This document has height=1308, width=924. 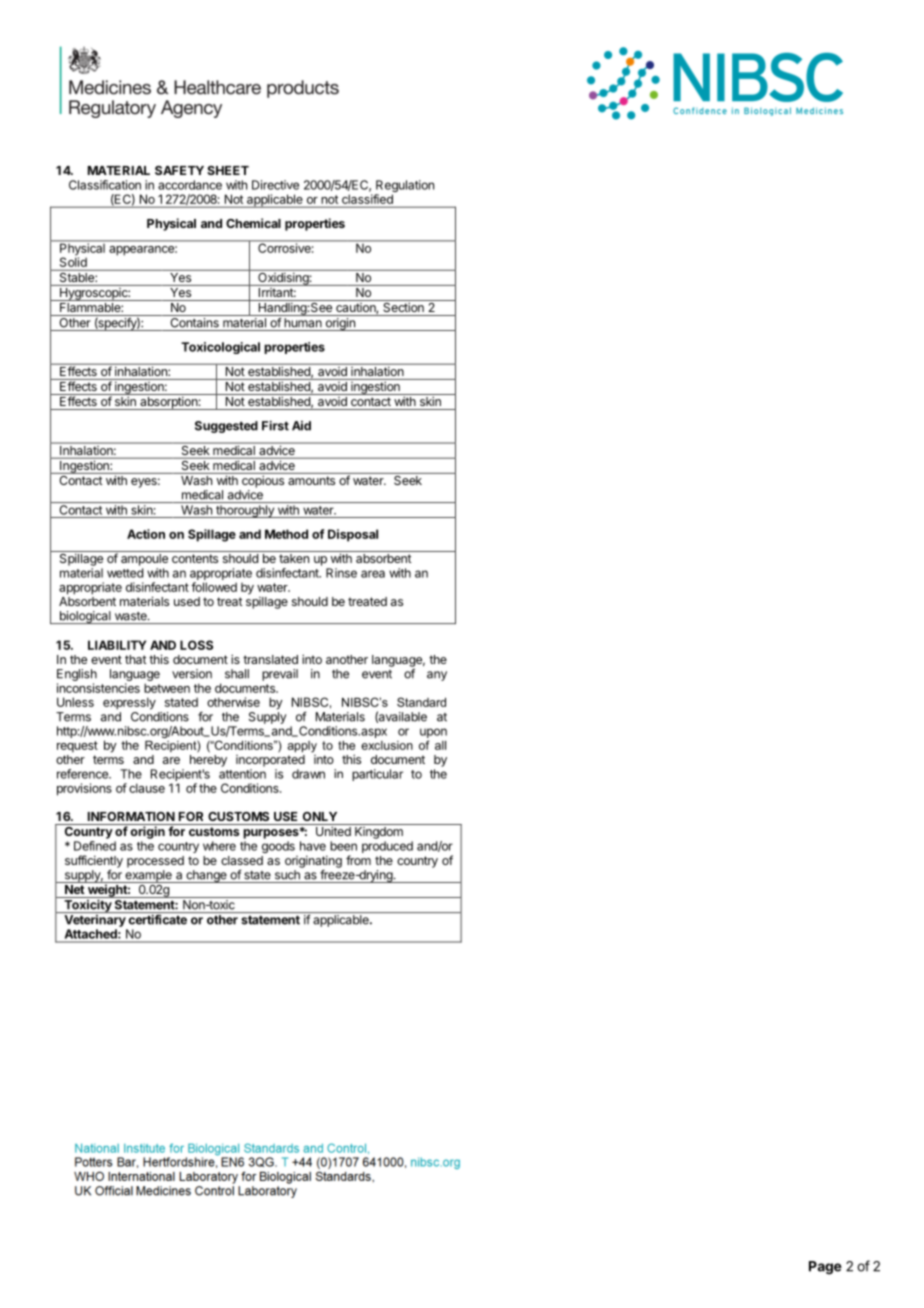 I want to click on any, so click(x=437, y=676).
